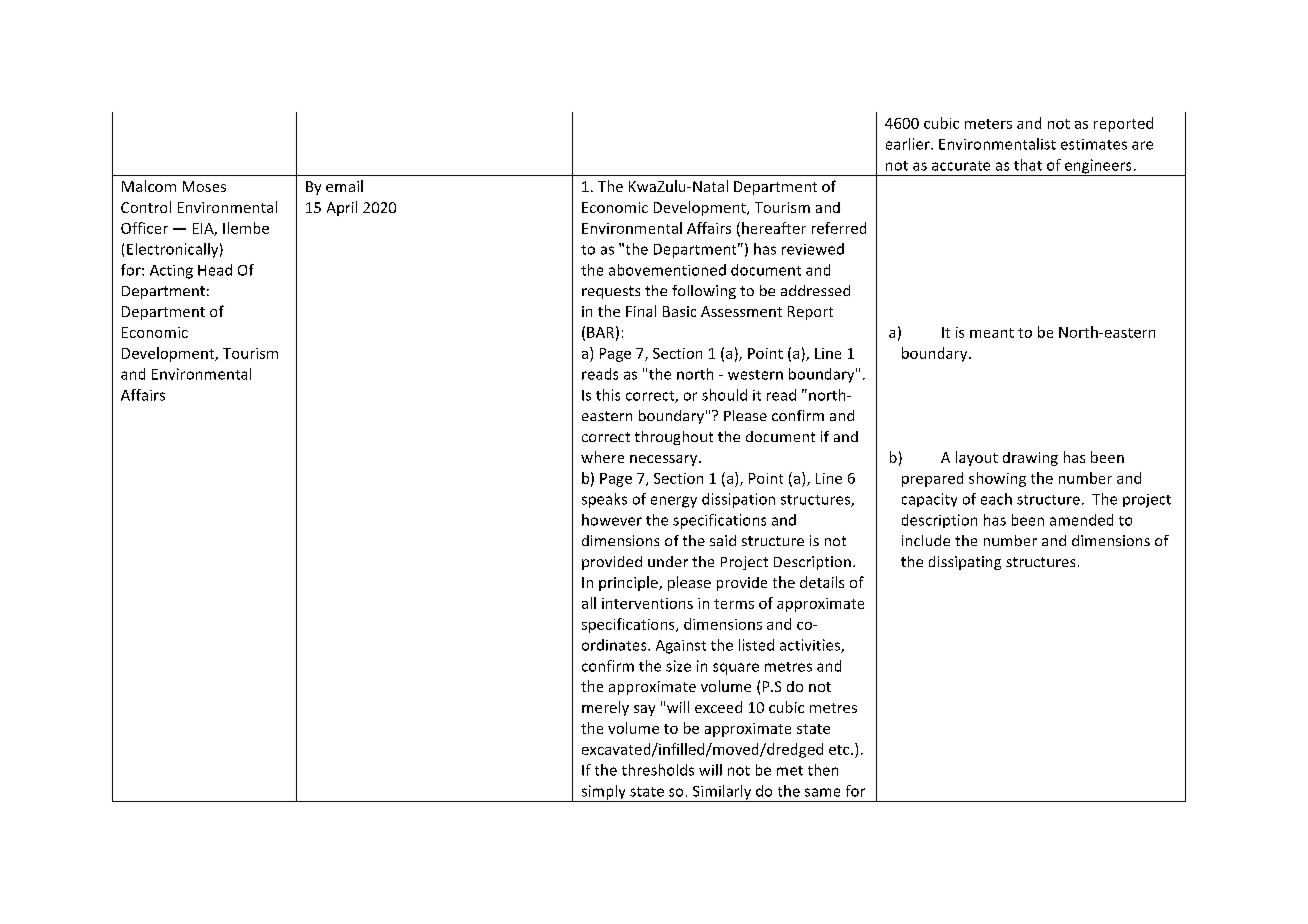 The image size is (1308, 924). Describe the element at coordinates (665, 460) in the screenshot. I see `necessary` at that location.
